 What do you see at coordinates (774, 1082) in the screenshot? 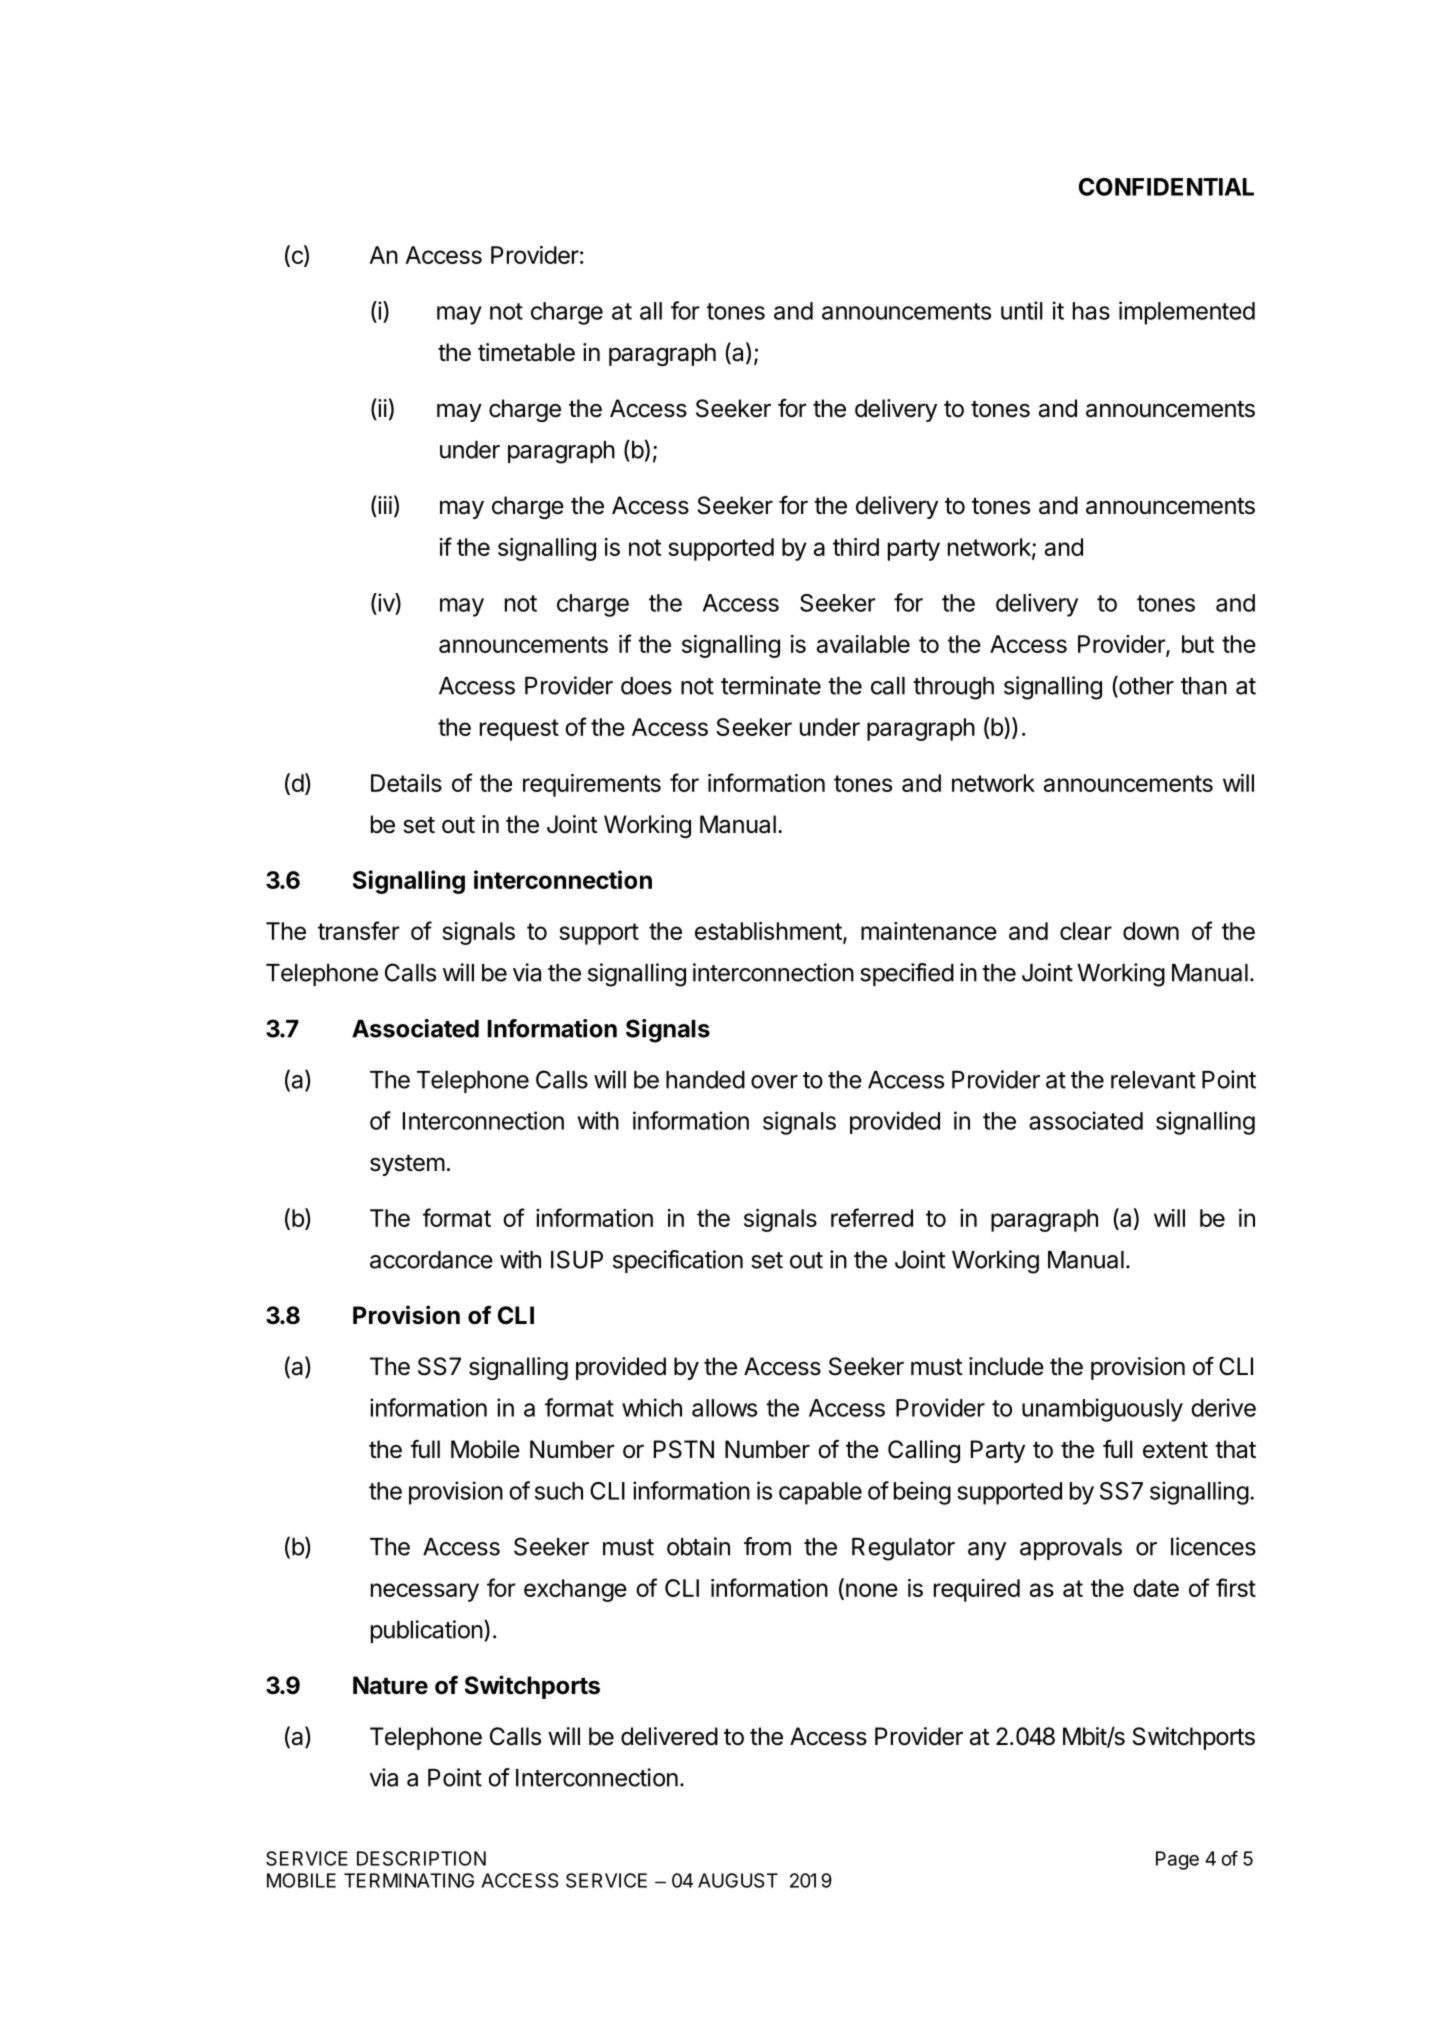
I see `over` at bounding box center [774, 1082].
